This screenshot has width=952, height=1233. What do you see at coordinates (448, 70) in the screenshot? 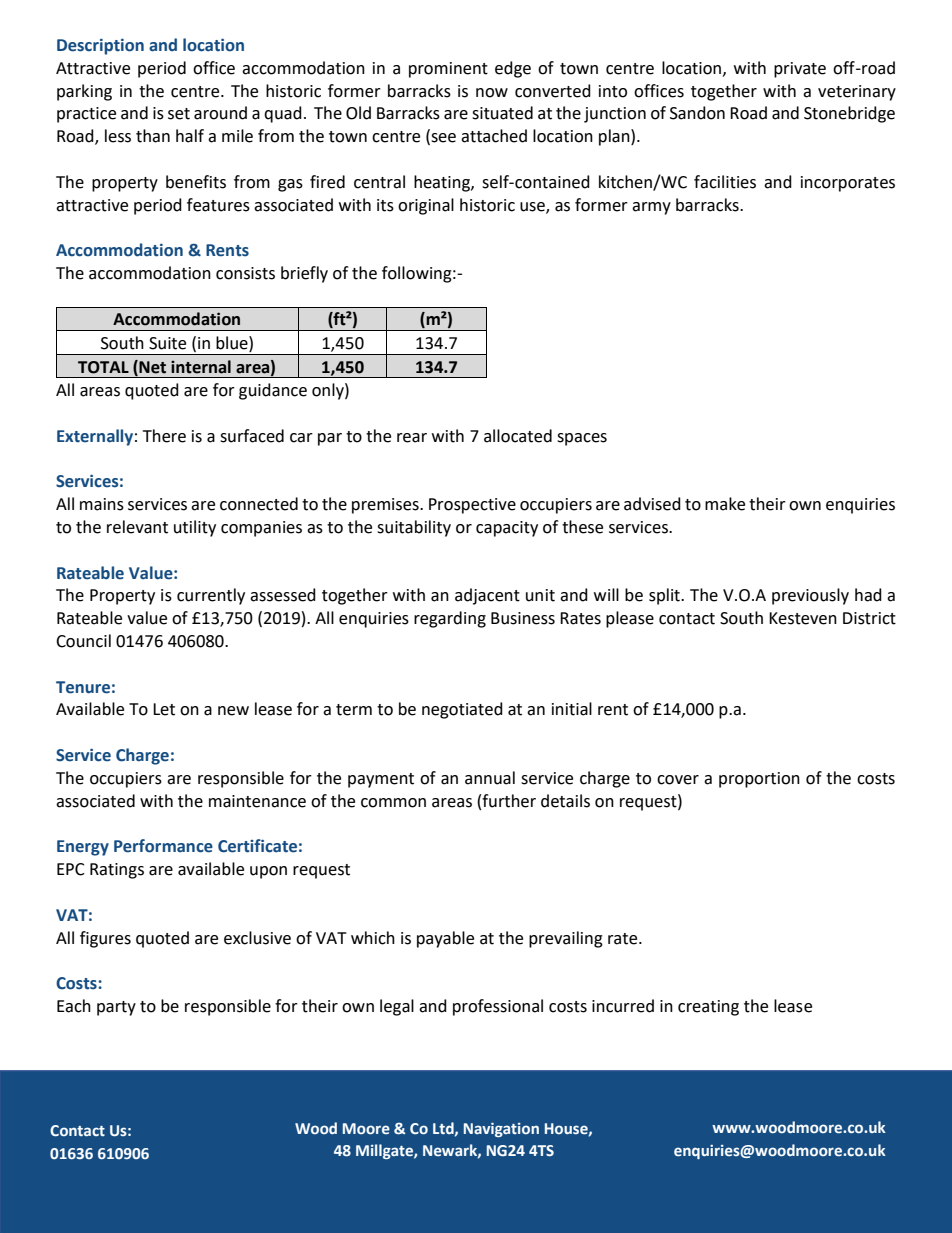
I see `prominent` at bounding box center [448, 70].
